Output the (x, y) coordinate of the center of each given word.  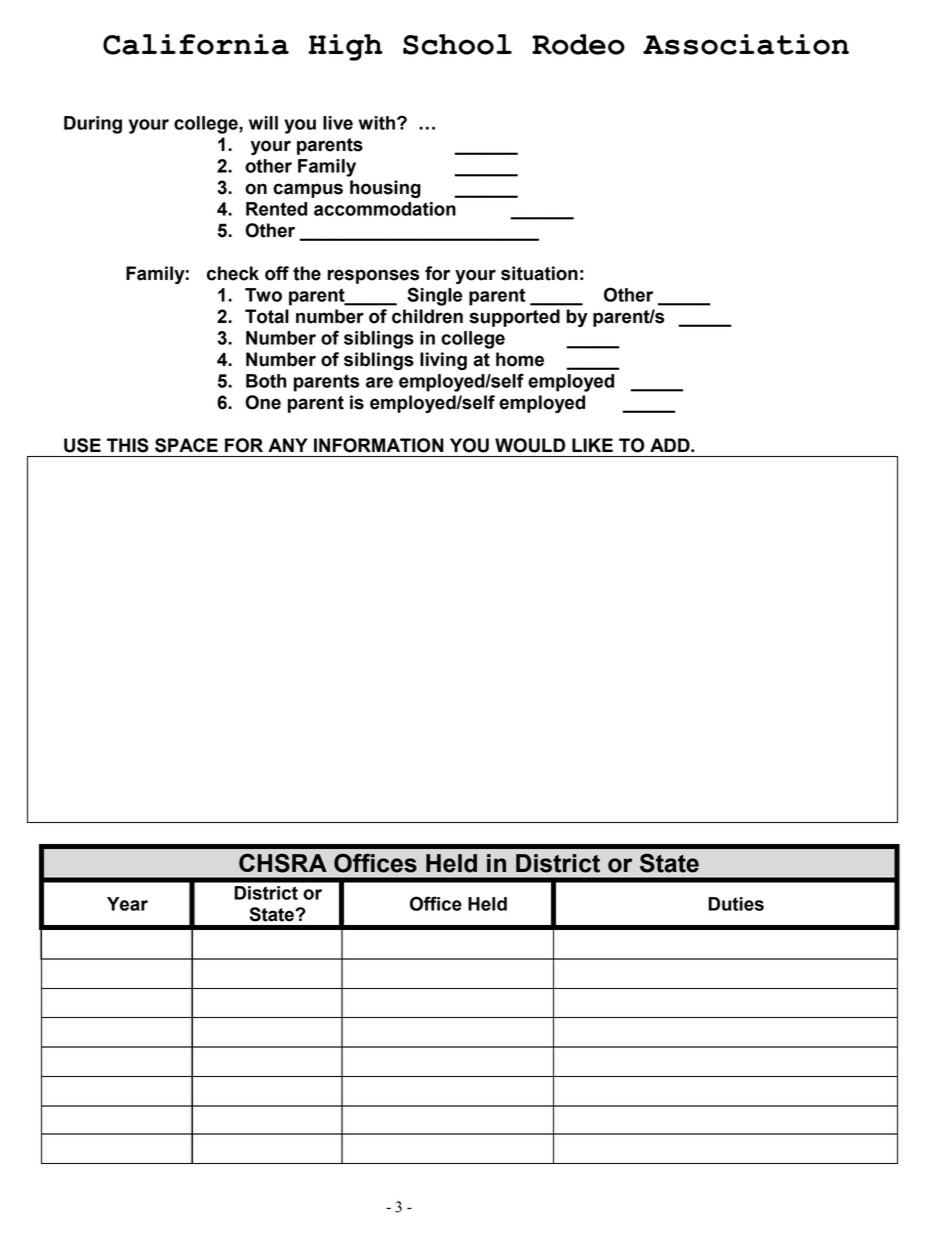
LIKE (592, 445)
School (457, 44)
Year (127, 904)
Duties (736, 904)
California (196, 44)
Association (746, 44)
